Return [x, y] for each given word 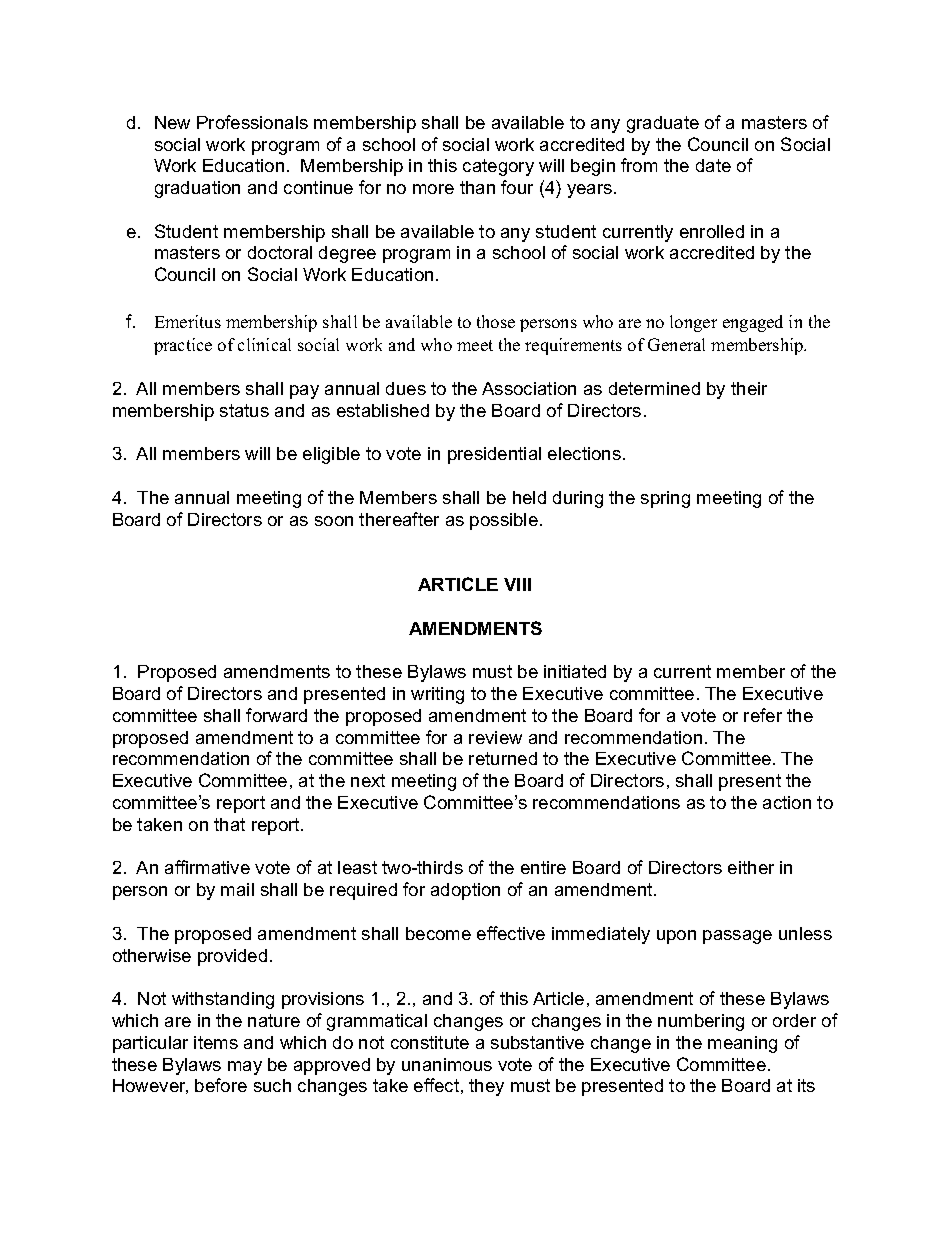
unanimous [447, 1064]
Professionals [252, 122]
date [713, 165]
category [498, 167]
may [245, 1068]
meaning [742, 1044]
